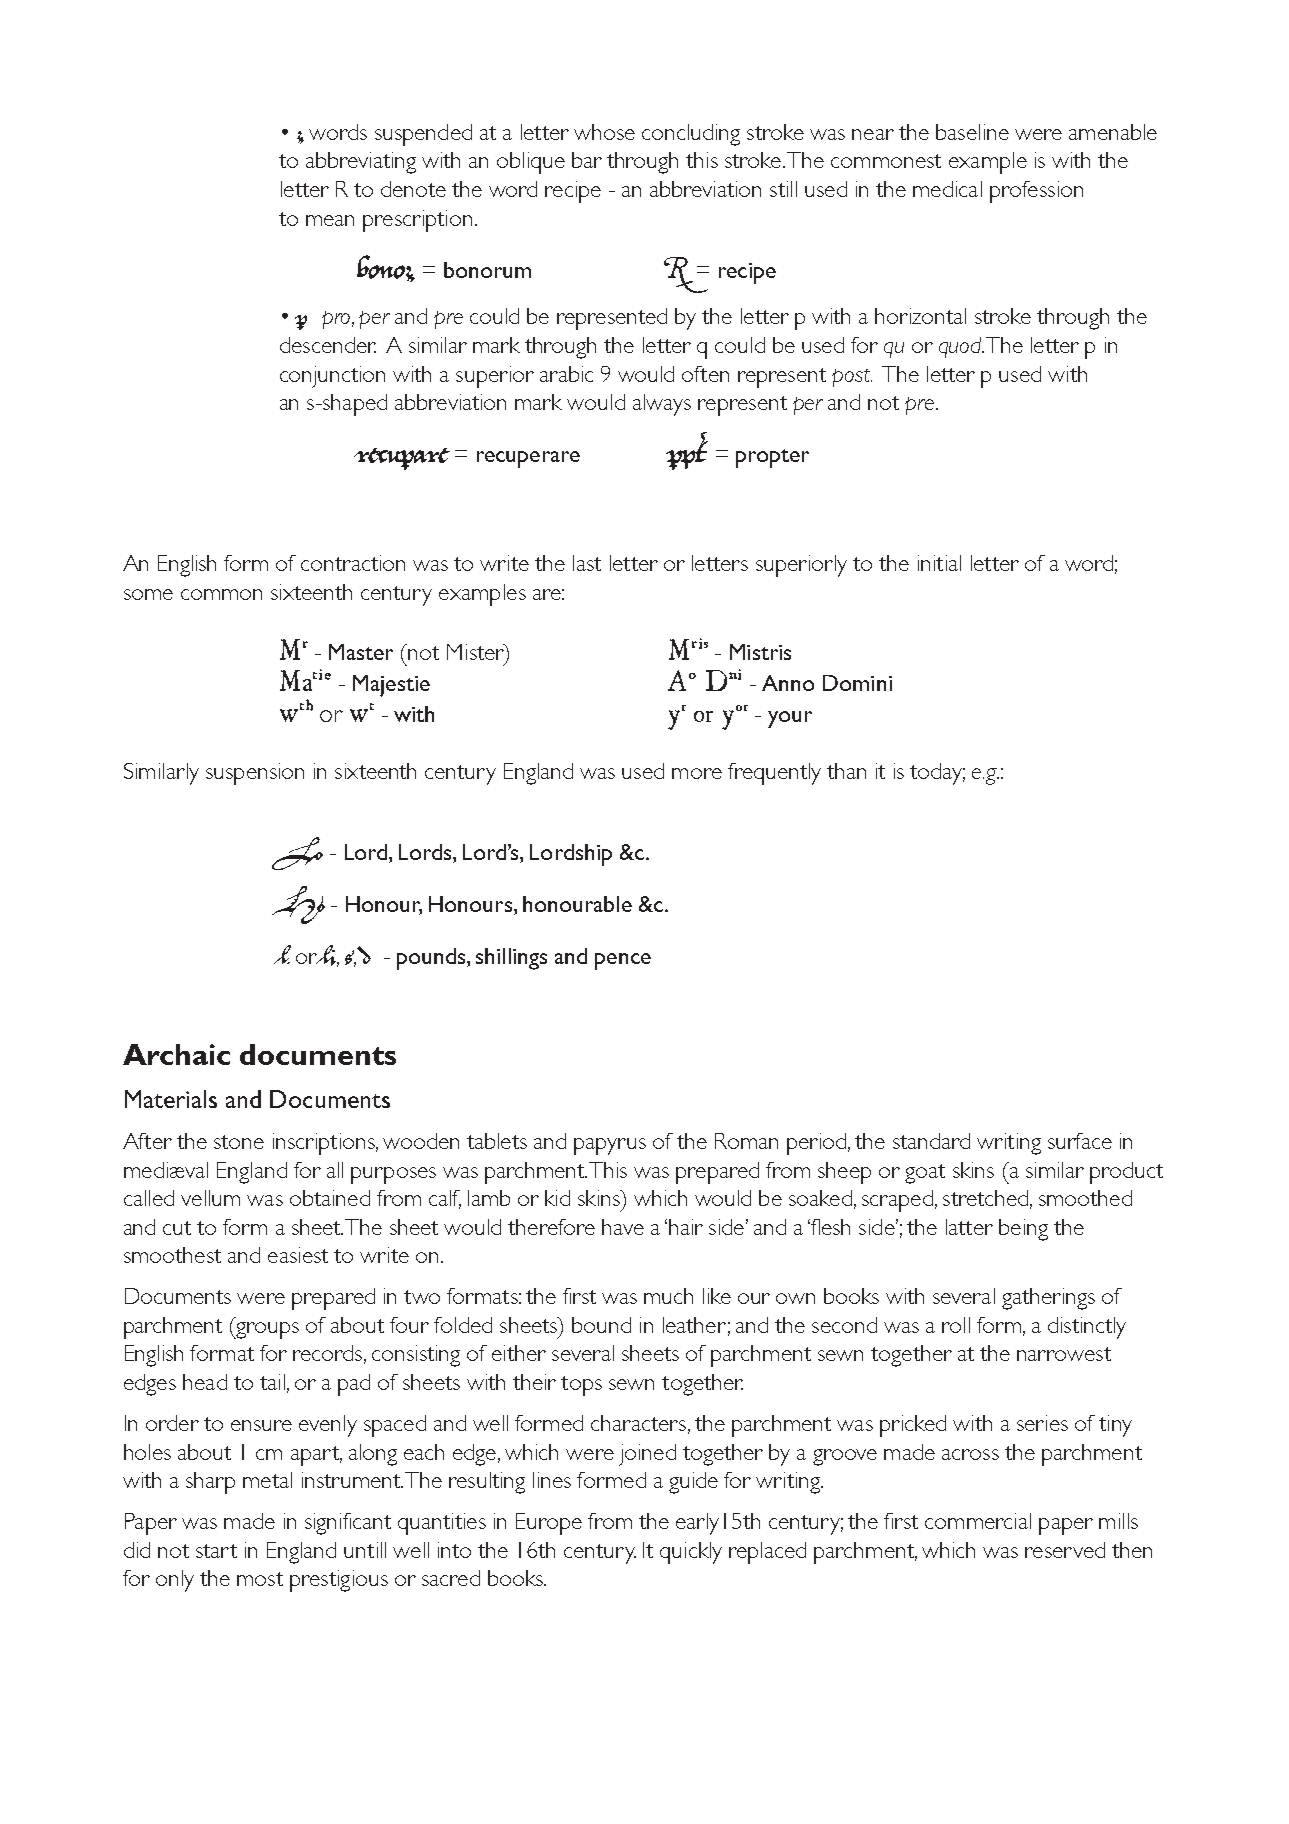 This image has width=1289, height=1824. I want to click on profession, so click(1036, 192).
